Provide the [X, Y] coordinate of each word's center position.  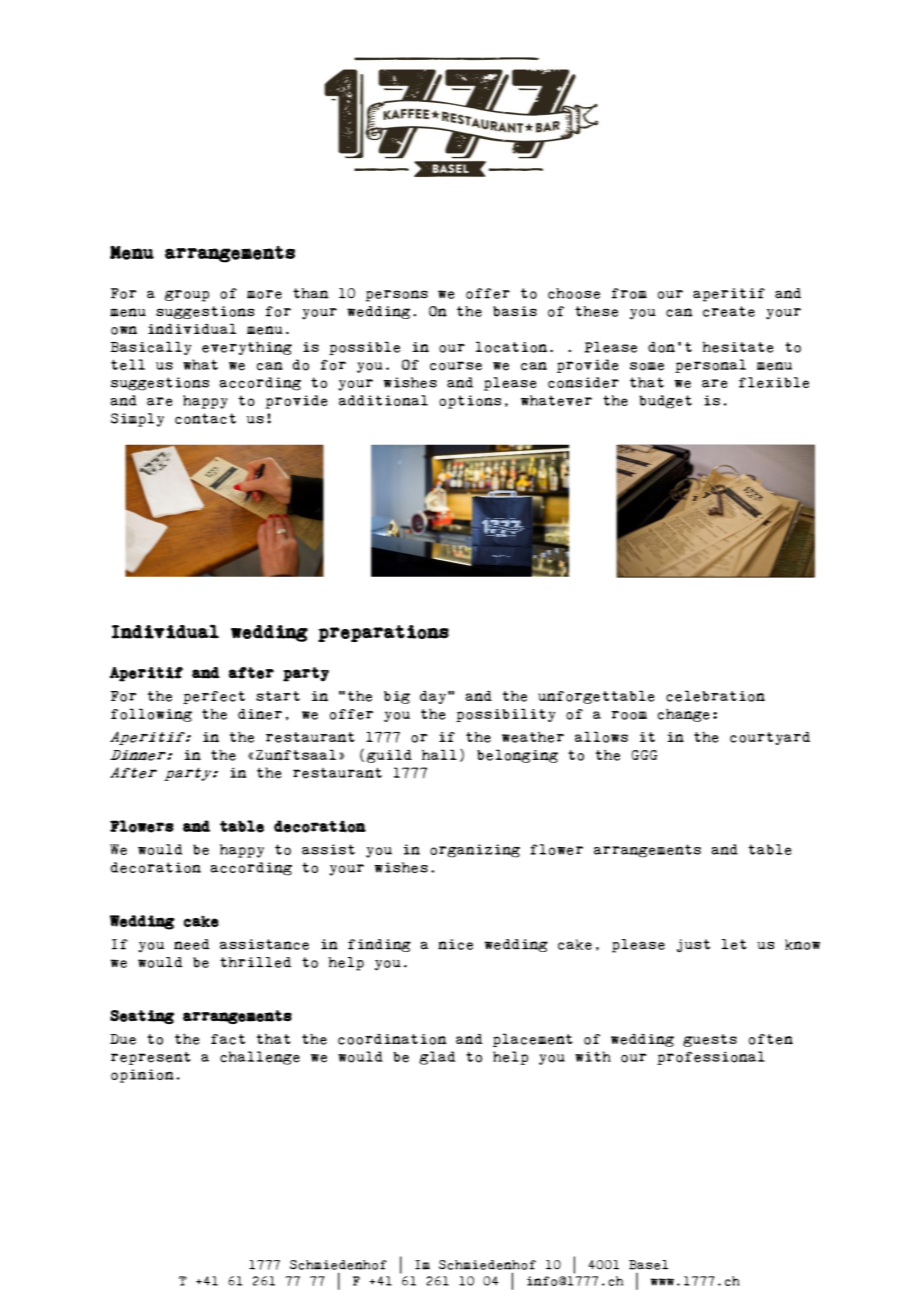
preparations [383, 633]
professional [711, 1058]
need [192, 944]
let [734, 944]
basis [515, 311]
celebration [715, 696]
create [729, 311]
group [187, 296]
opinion [142, 1076]
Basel [648, 1265]
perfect [214, 697]
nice [455, 944]
